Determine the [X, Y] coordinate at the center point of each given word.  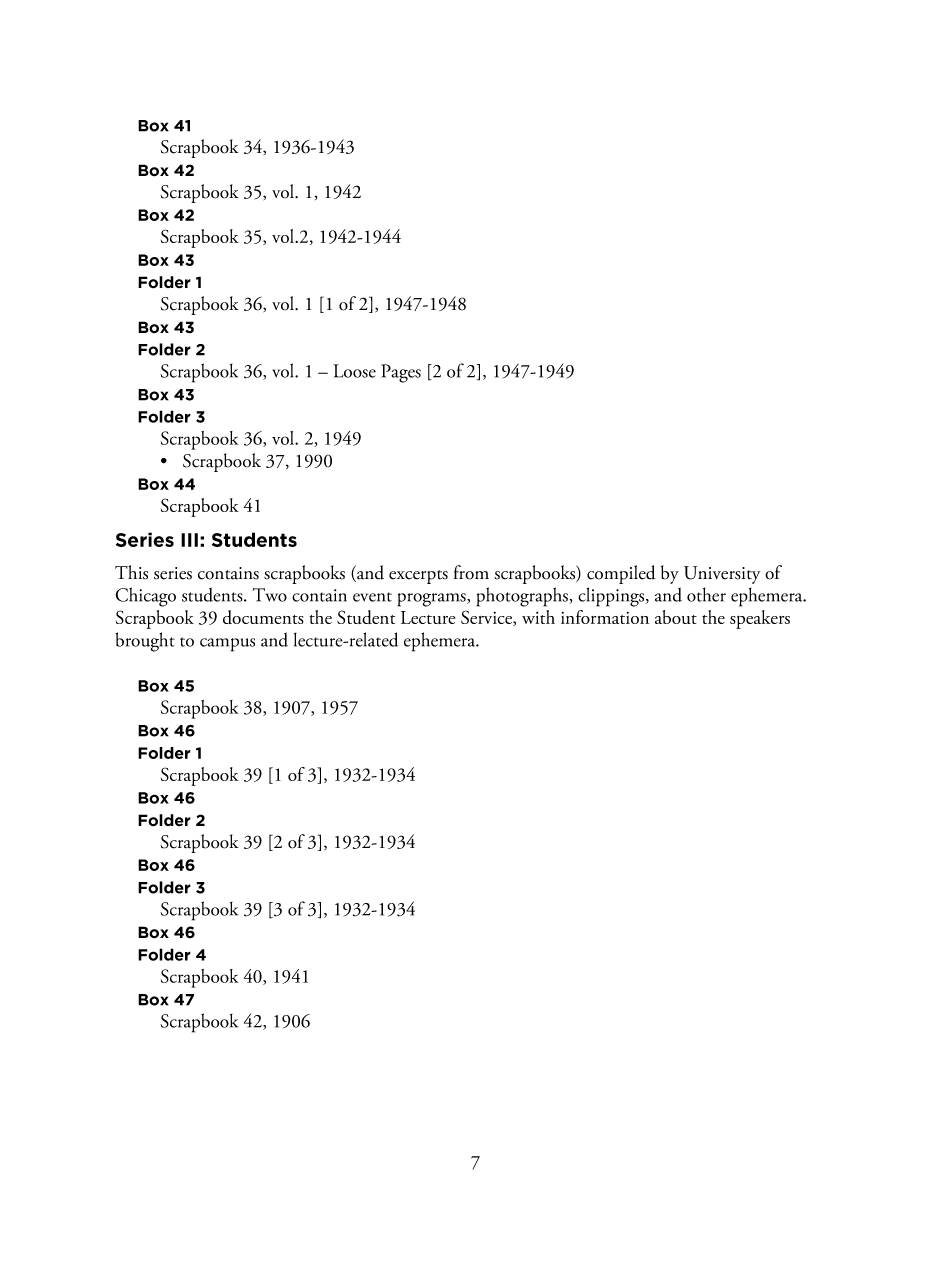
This [131, 572]
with [538, 617]
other [706, 594]
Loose [354, 371]
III [189, 540]
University [722, 575]
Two [269, 595]
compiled [621, 574]
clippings [612, 597]
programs [432, 600]
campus [227, 645]
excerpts [418, 577]
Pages [401, 373]
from [471, 572]
